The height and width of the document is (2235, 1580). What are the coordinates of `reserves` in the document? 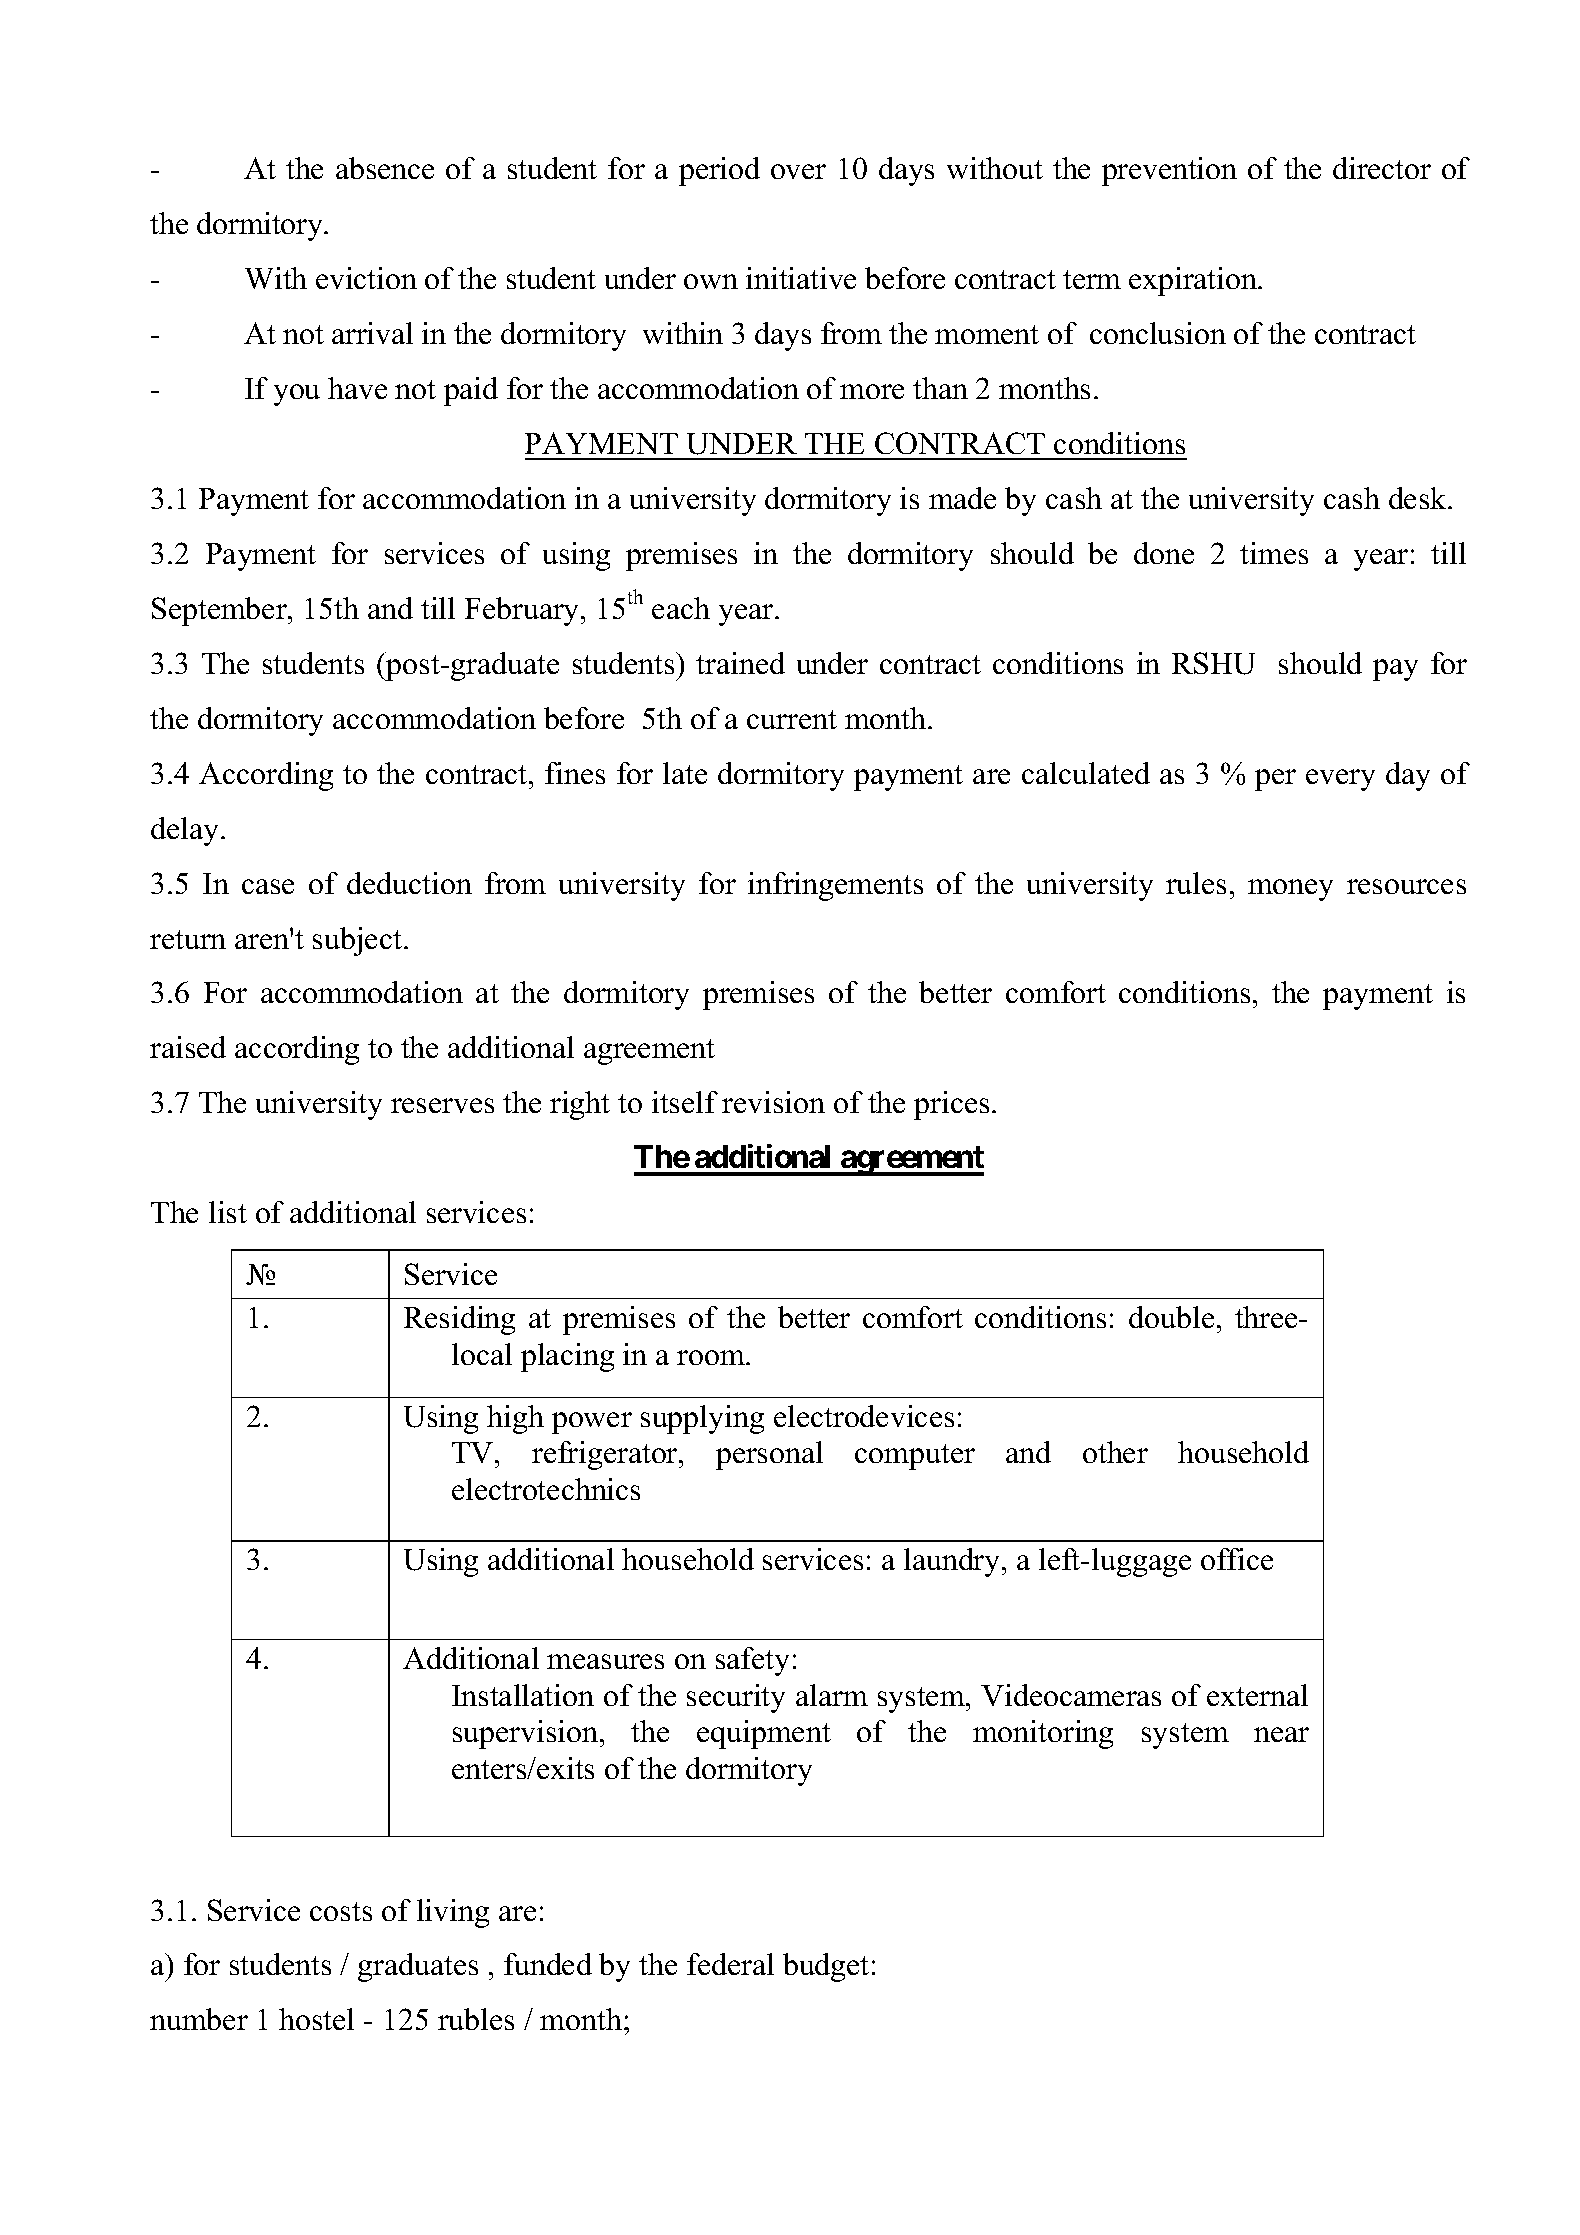 It's located at (442, 1105).
